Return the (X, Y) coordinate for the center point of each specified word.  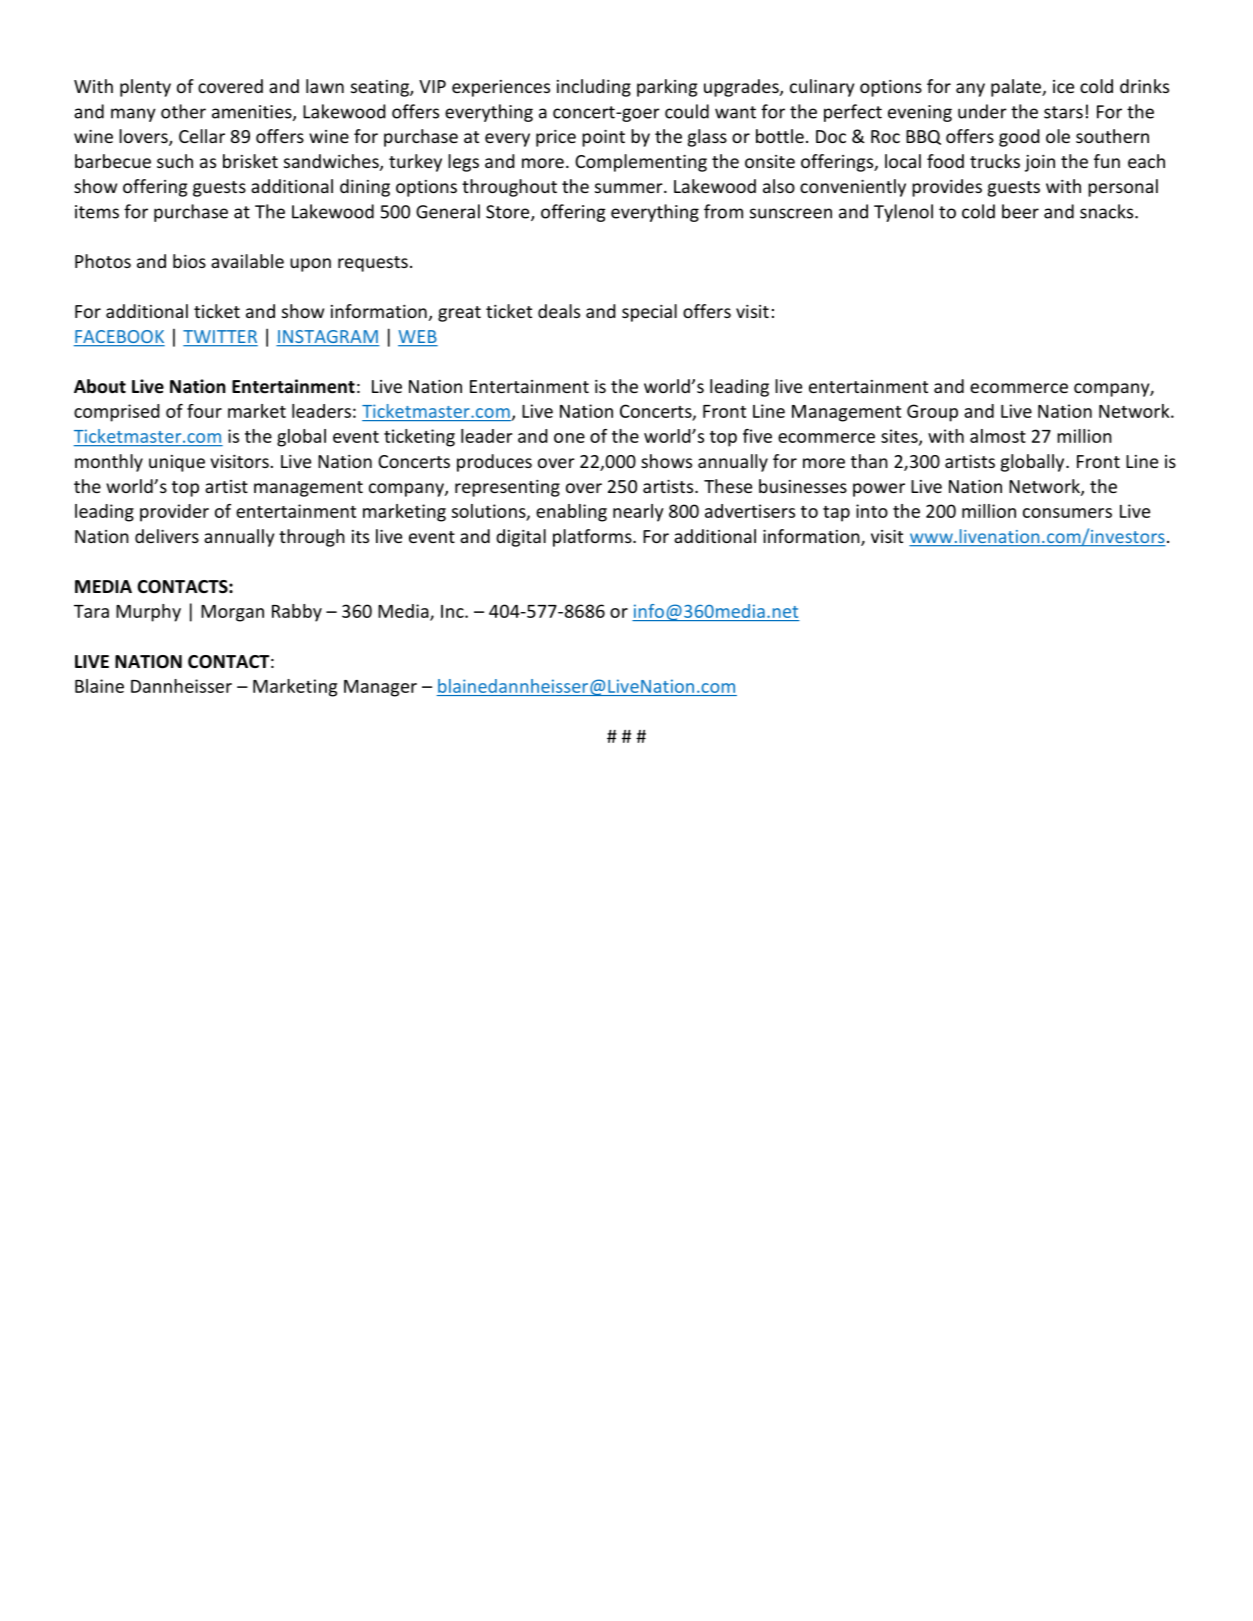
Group (932, 413)
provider (174, 513)
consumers (1067, 513)
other (183, 111)
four (204, 411)
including (594, 88)
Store (509, 213)
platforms (593, 538)
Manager (380, 688)
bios (189, 261)
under (982, 111)
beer (1020, 211)
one (569, 438)
